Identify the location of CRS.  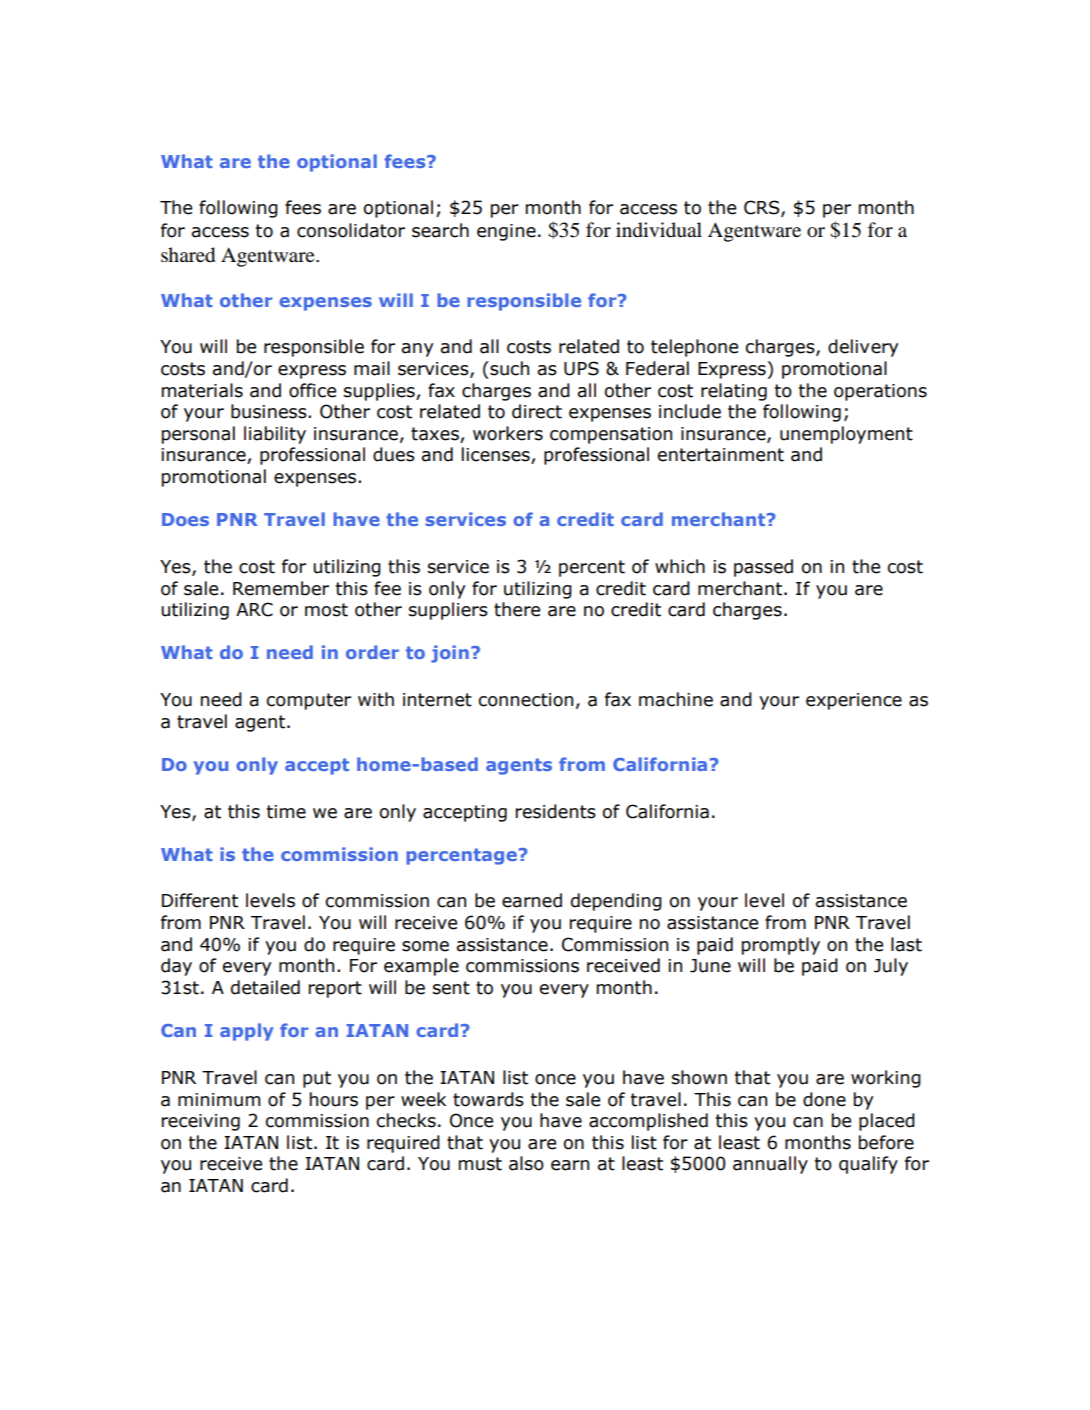
(763, 208).
